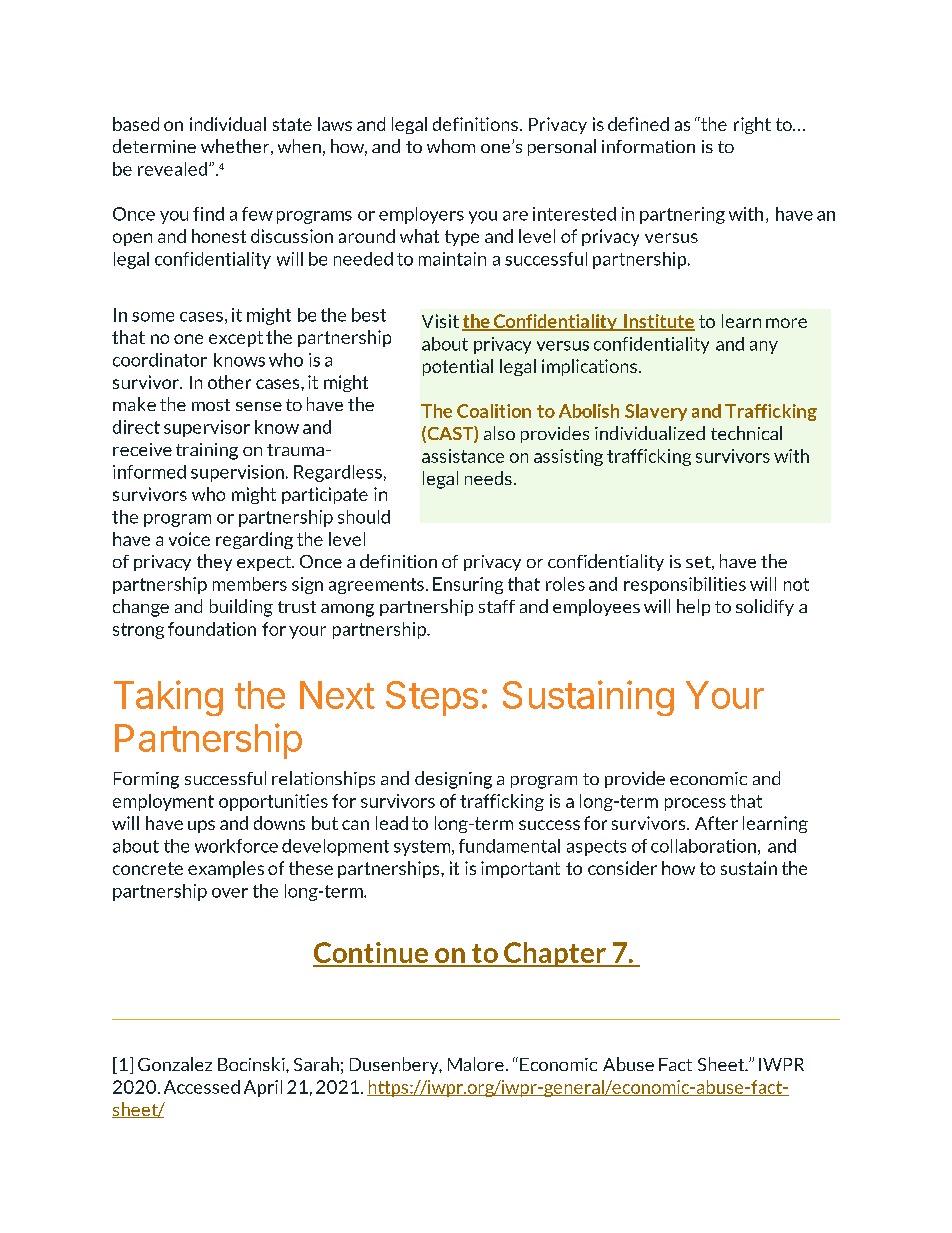  I want to click on right, so click(752, 125).
